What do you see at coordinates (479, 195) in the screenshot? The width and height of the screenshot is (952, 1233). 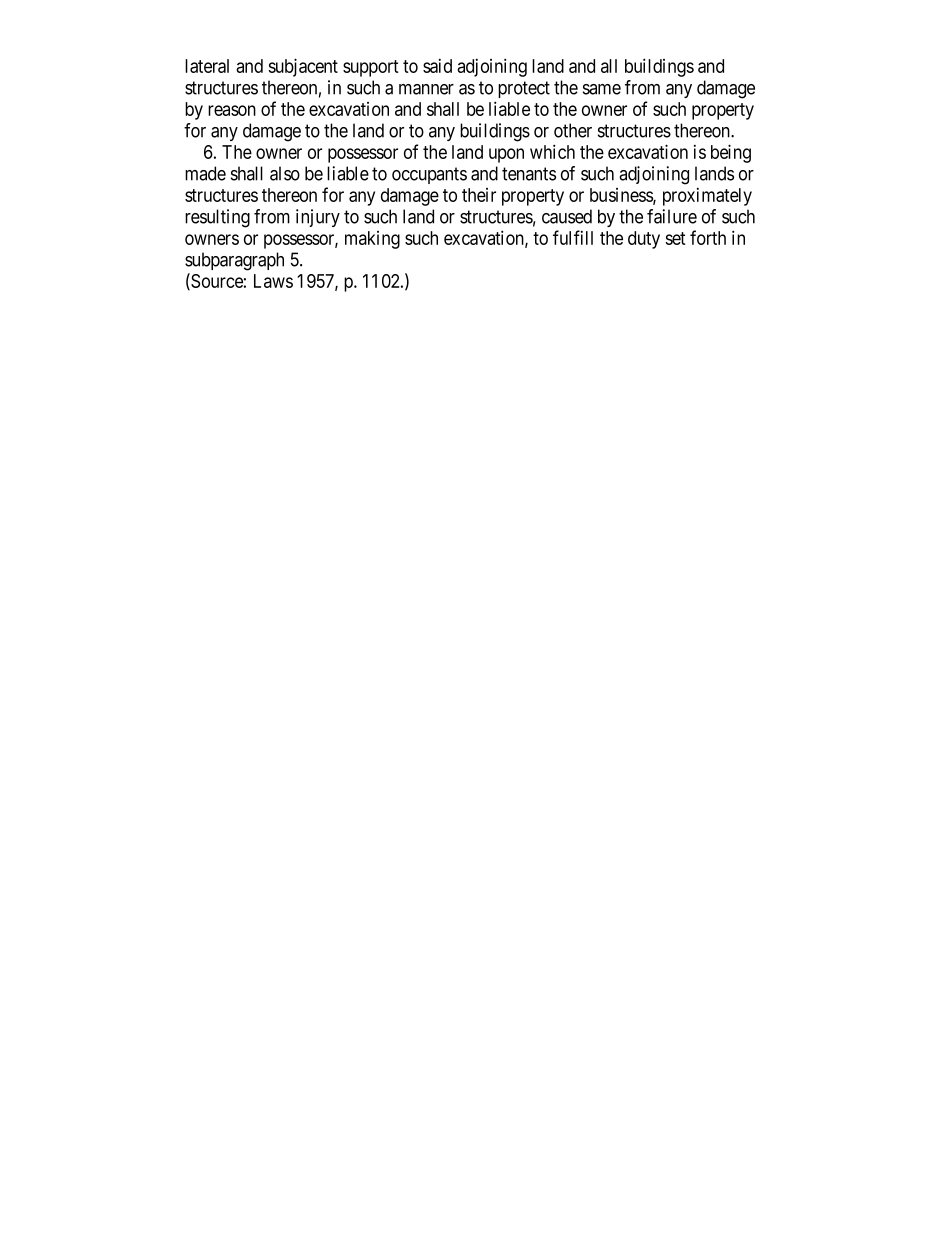 I see `their` at bounding box center [479, 195].
